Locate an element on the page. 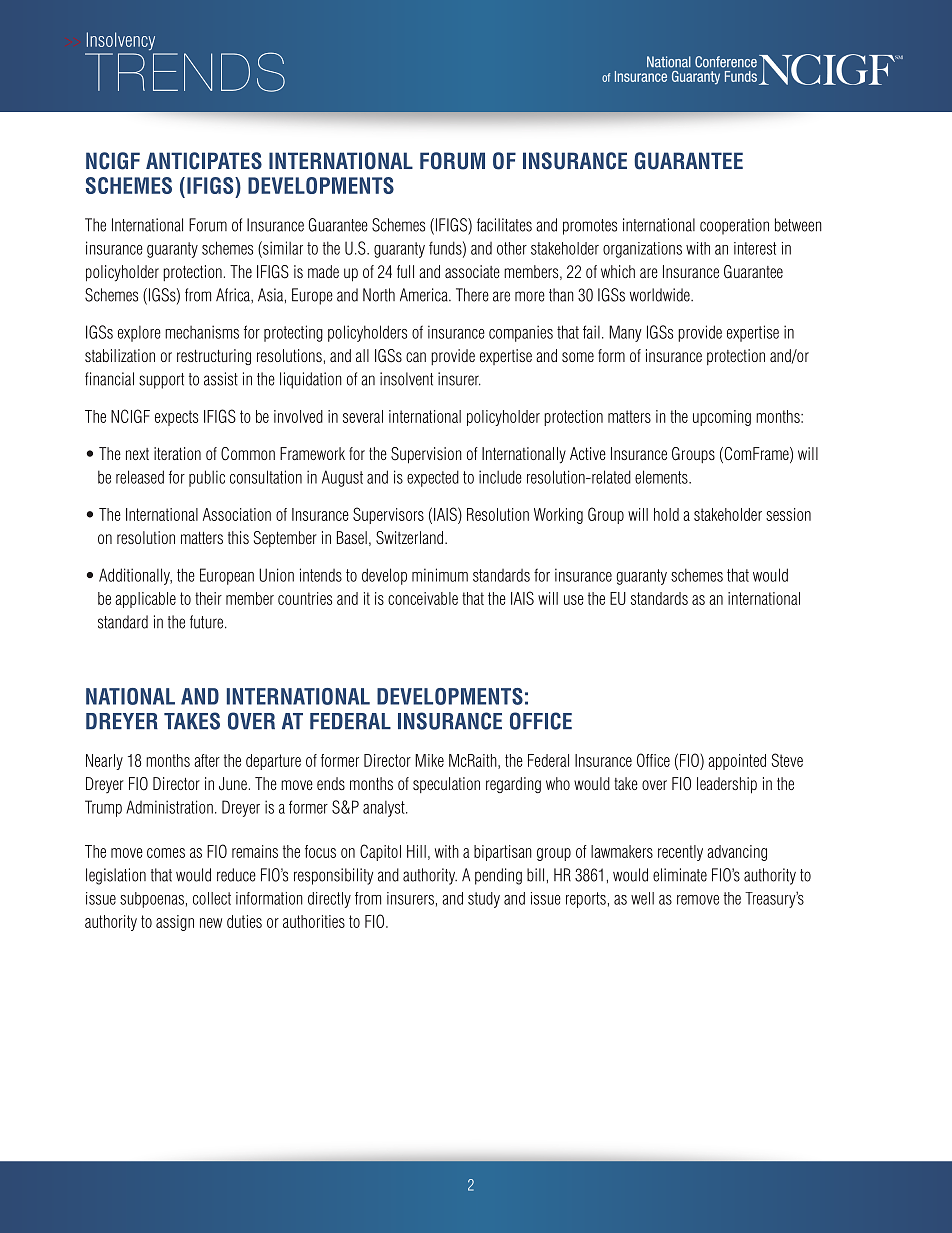 The width and height of the image is (952, 1233). Switzerland is located at coordinates (411, 538).
